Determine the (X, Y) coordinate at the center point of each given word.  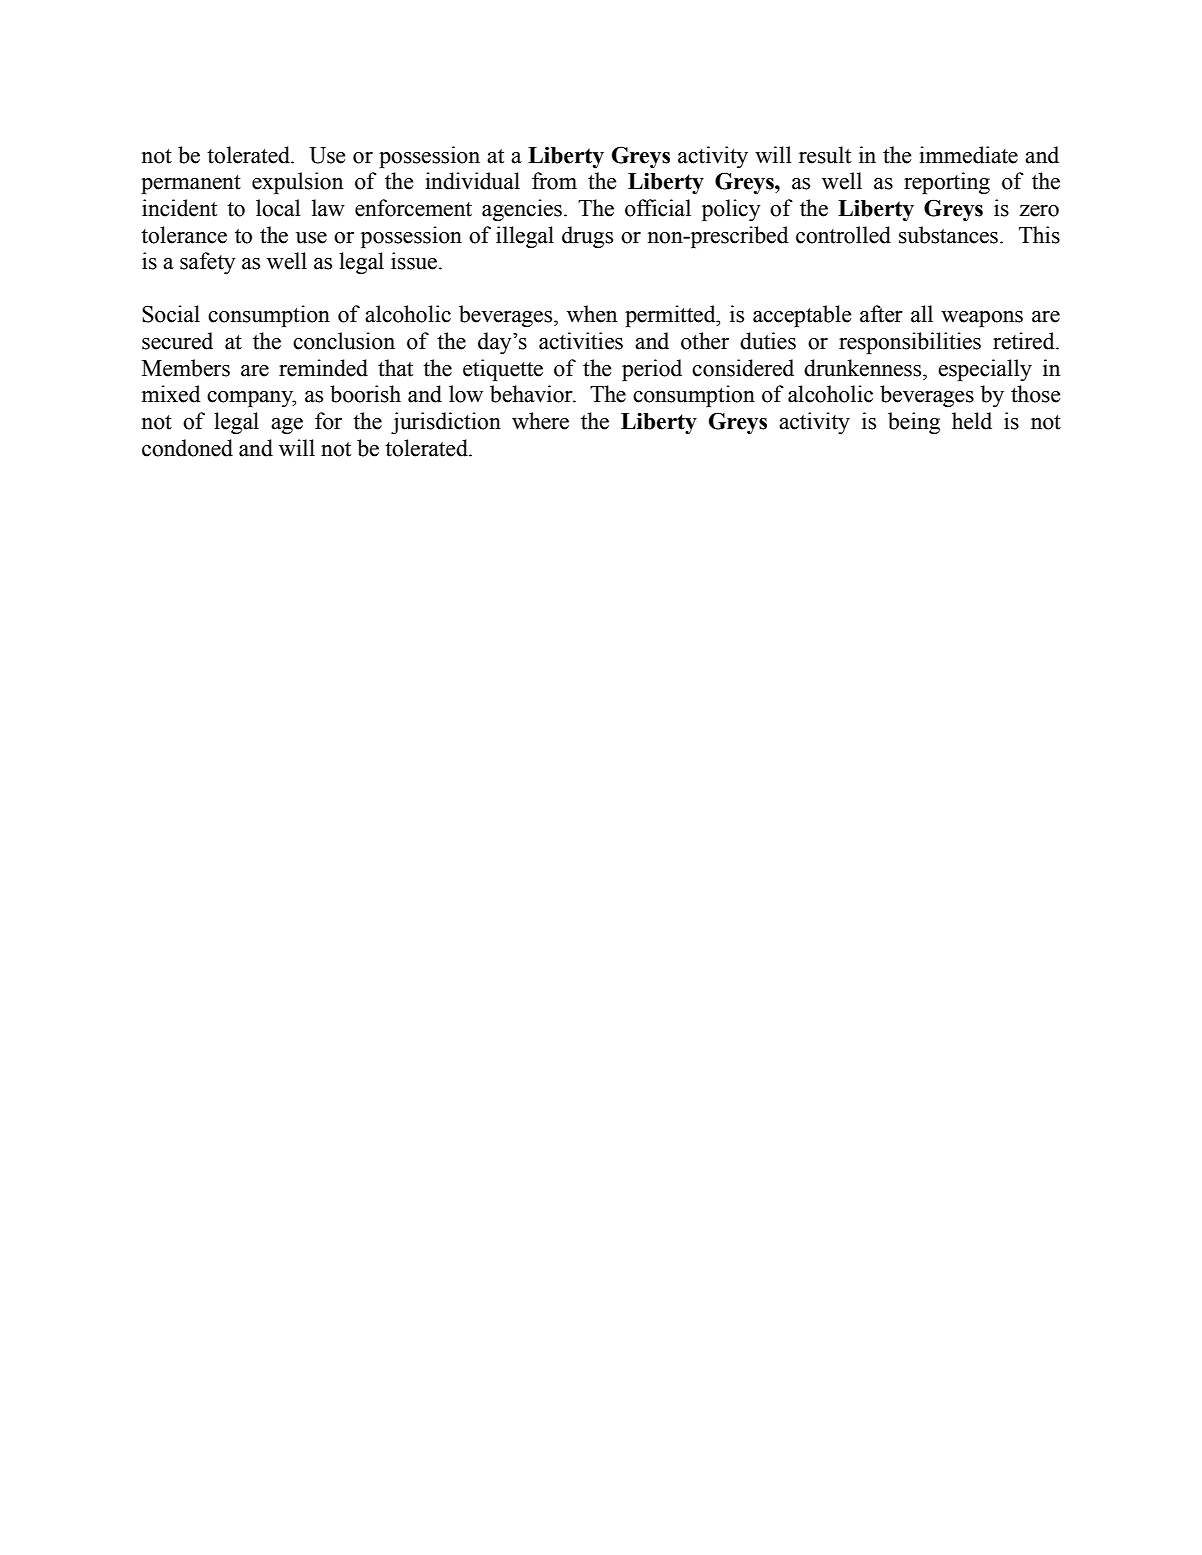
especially (985, 370)
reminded (323, 368)
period (652, 370)
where (540, 421)
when (592, 314)
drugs (587, 237)
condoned (187, 448)
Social (171, 314)
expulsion (297, 183)
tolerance (184, 235)
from (554, 181)
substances (948, 235)
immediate (968, 155)
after (881, 314)
